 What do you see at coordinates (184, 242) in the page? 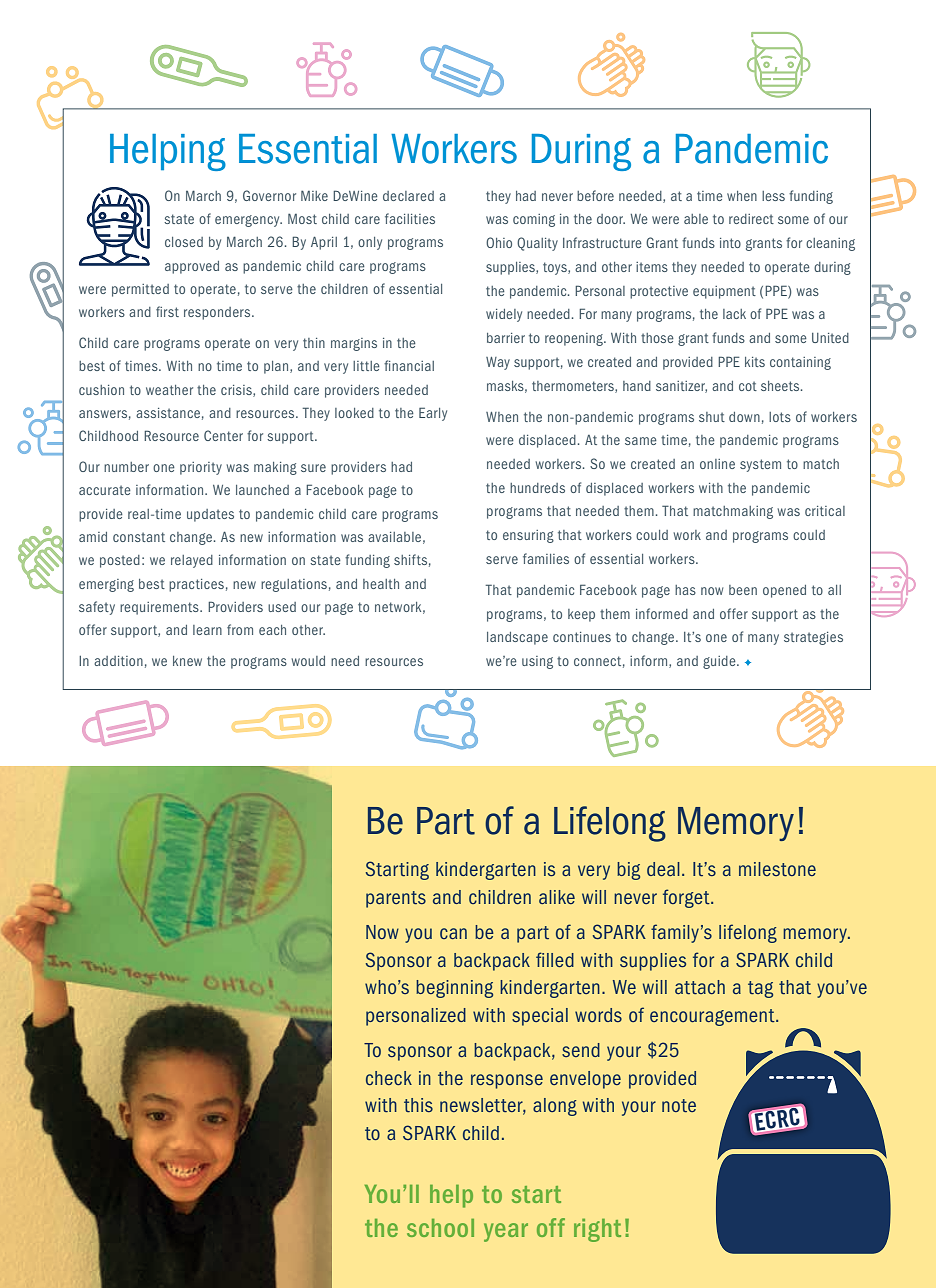
I see `closed` at bounding box center [184, 242].
